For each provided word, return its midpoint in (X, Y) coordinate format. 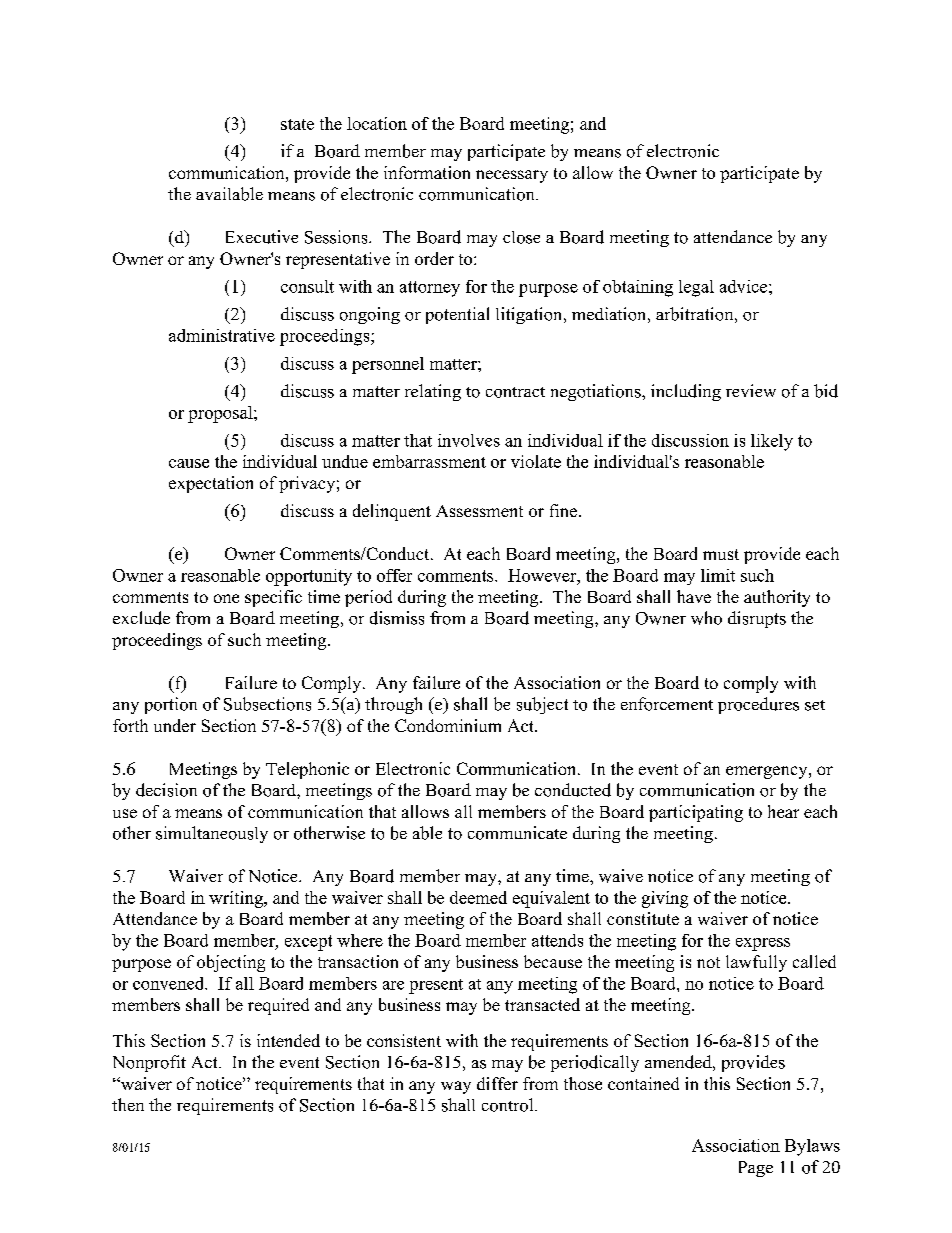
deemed (478, 897)
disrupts (757, 619)
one (226, 598)
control (509, 1105)
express (763, 944)
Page (756, 1169)
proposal (221, 414)
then (128, 1104)
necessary (512, 176)
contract (515, 392)
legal (696, 288)
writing (237, 899)
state (297, 124)
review (751, 390)
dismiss (397, 618)
